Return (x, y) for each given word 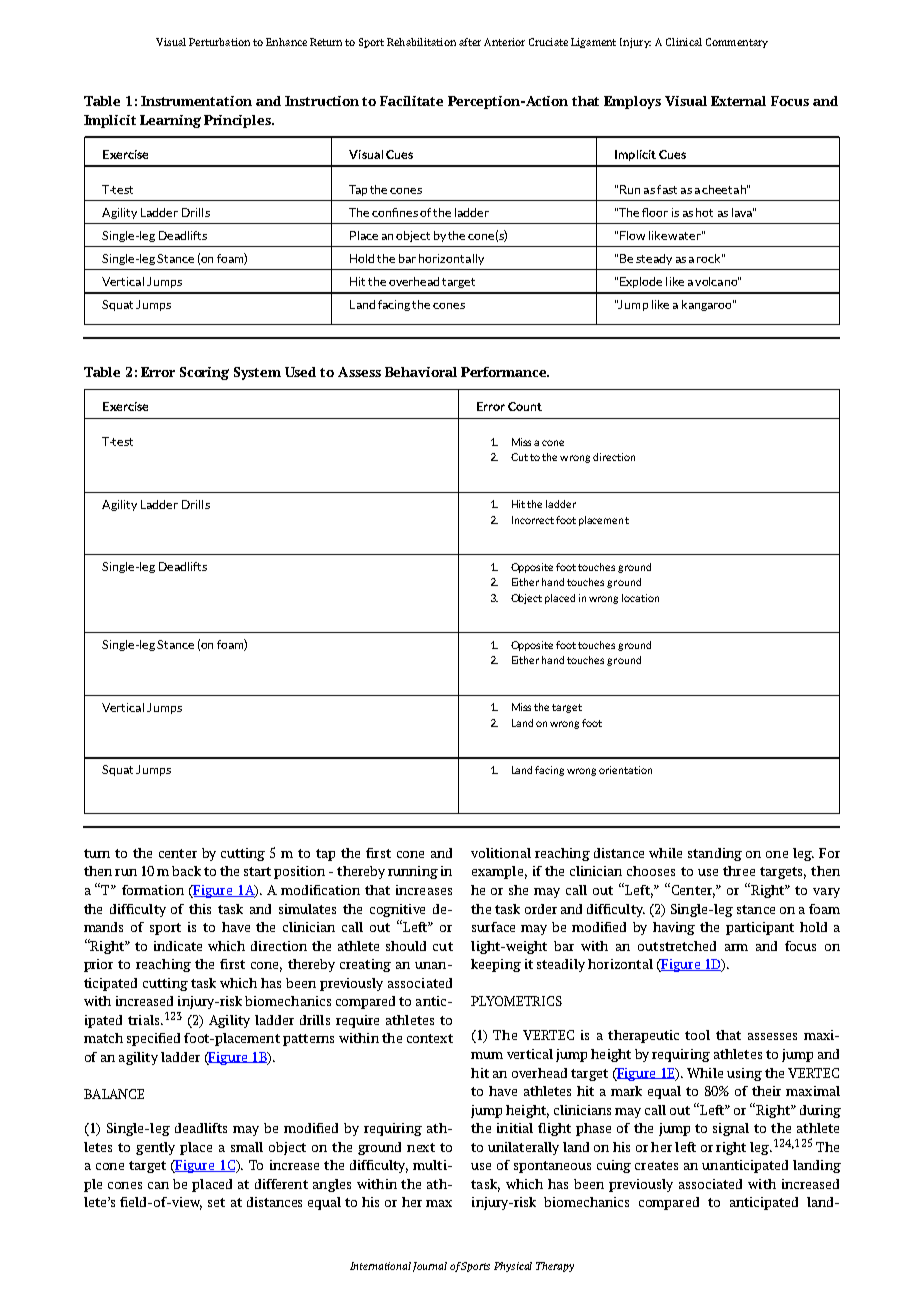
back (186, 871)
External (738, 101)
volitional (501, 853)
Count (525, 406)
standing (715, 854)
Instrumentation (196, 101)
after (470, 42)
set (216, 1202)
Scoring (204, 373)
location (640, 598)
